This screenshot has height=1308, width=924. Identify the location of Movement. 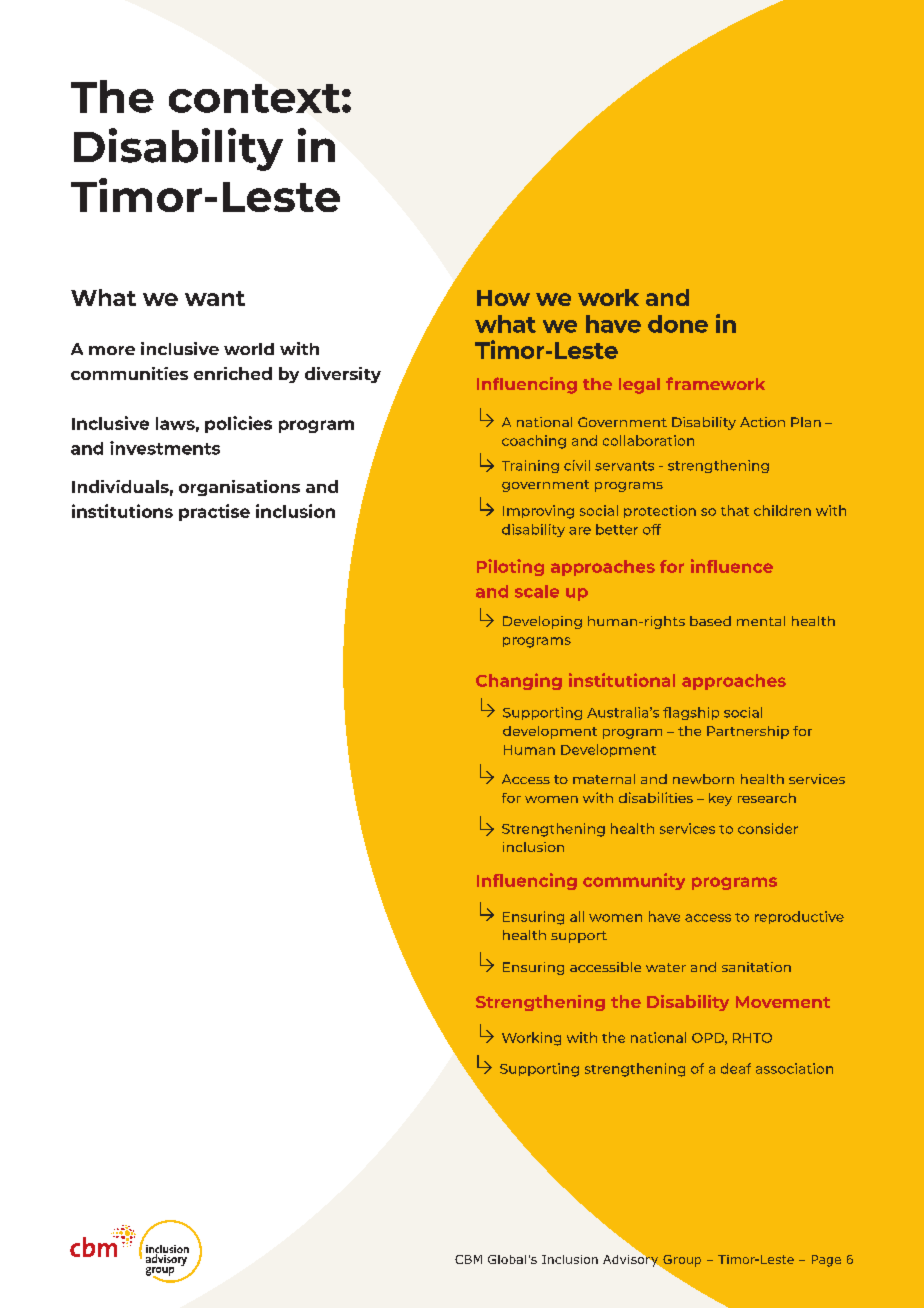
(783, 1002).
